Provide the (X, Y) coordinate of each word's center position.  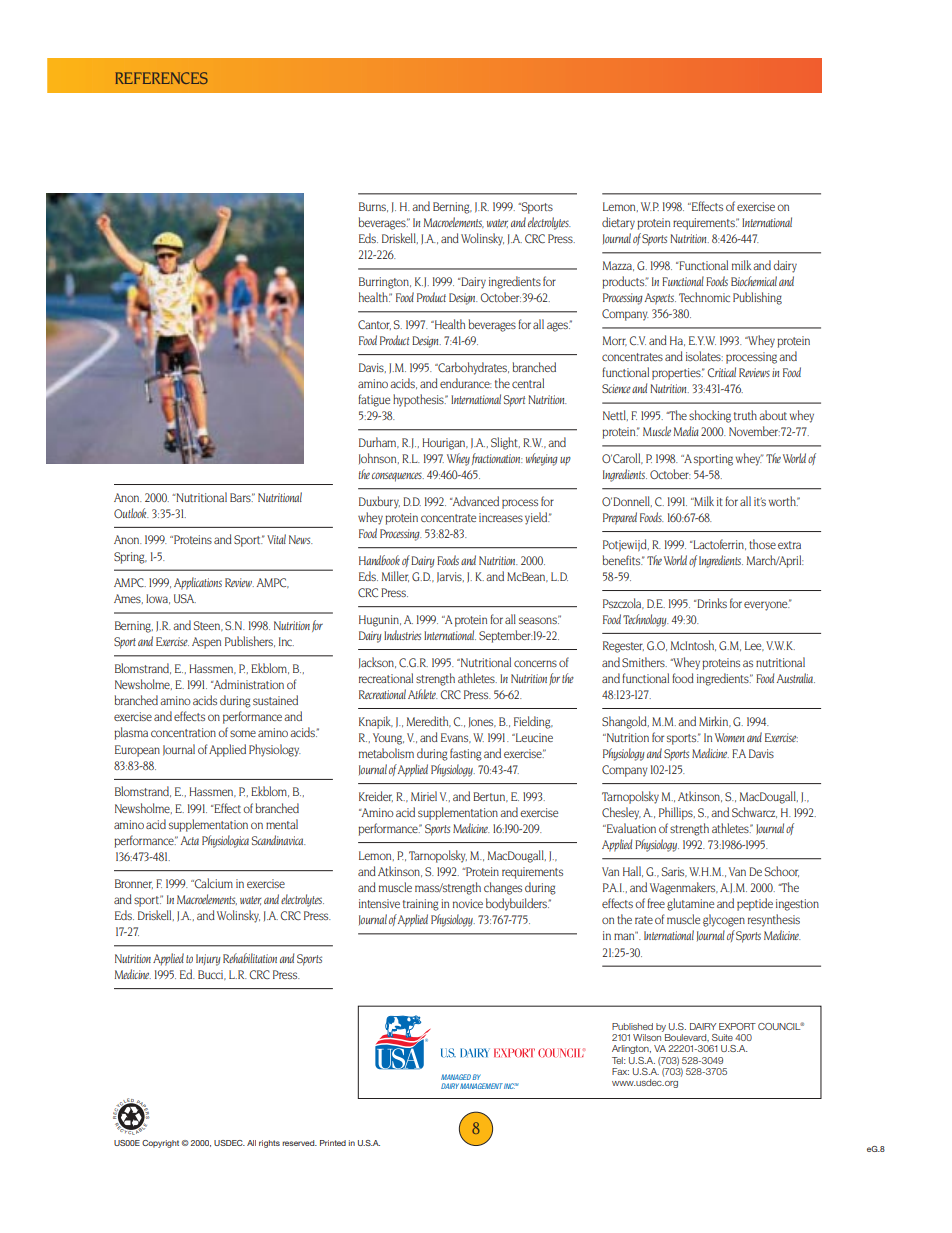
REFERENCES (162, 78)
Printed (333, 1143)
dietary (618, 223)
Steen (208, 626)
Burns (373, 207)
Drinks (711, 603)
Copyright (160, 1144)
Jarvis (450, 577)
